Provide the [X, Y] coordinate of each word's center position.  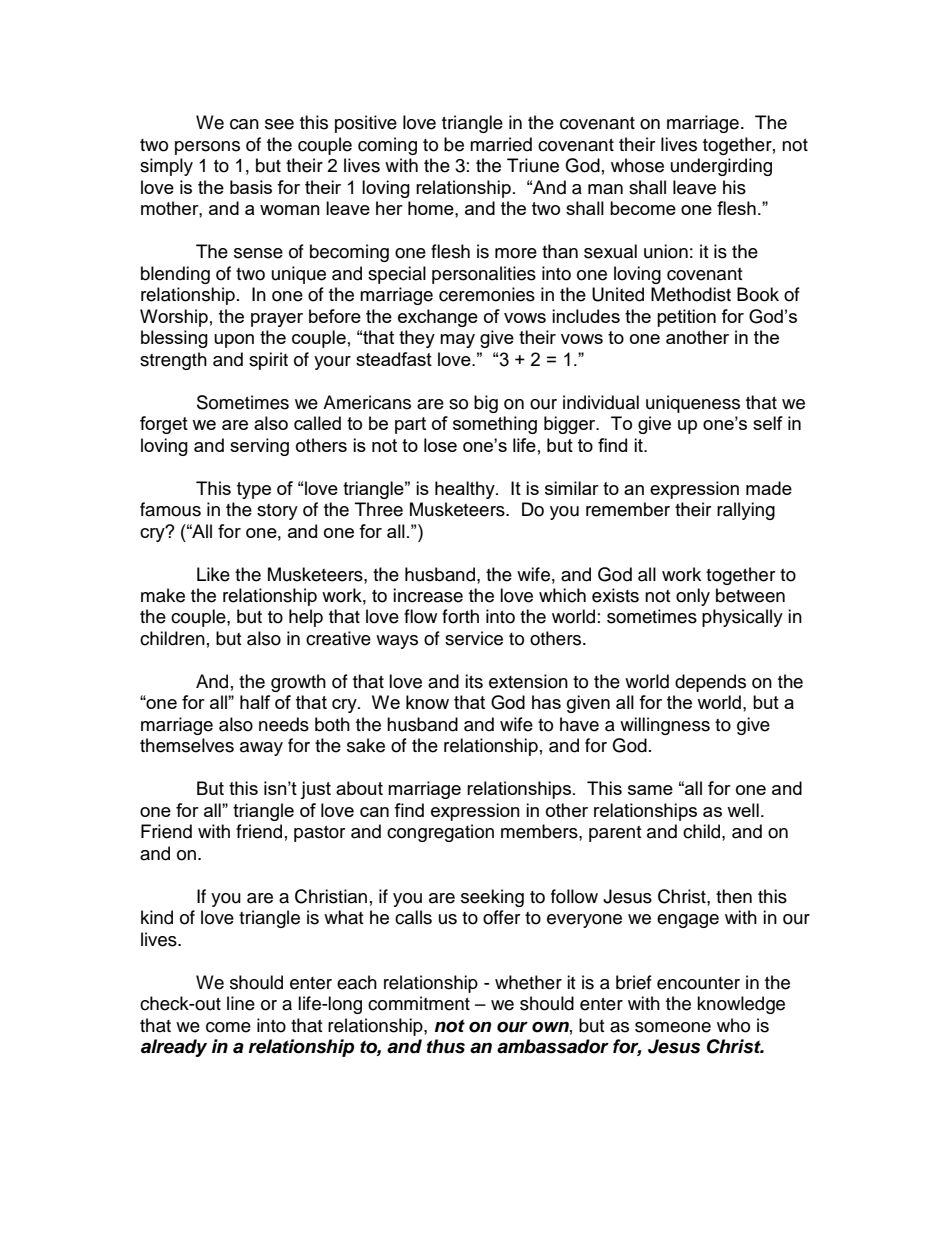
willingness [665, 726]
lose [440, 445]
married [501, 144]
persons [207, 148]
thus [446, 1046]
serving [259, 447]
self [768, 423]
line [241, 1003]
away [261, 749]
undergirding [721, 167]
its [474, 681]
